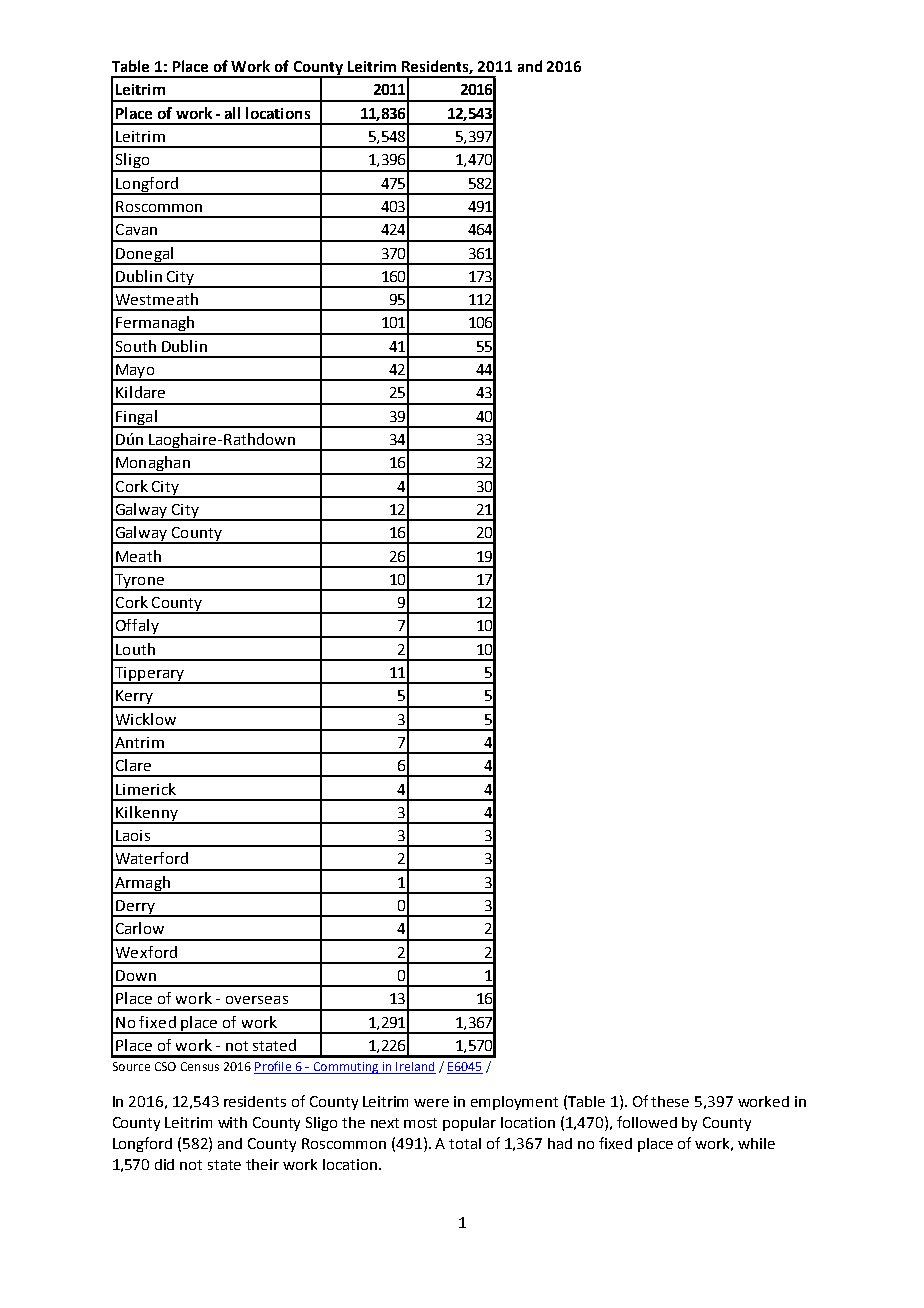 The height and width of the screenshot is (1308, 924). What do you see at coordinates (647, 1122) in the screenshot?
I see `followed` at bounding box center [647, 1122].
